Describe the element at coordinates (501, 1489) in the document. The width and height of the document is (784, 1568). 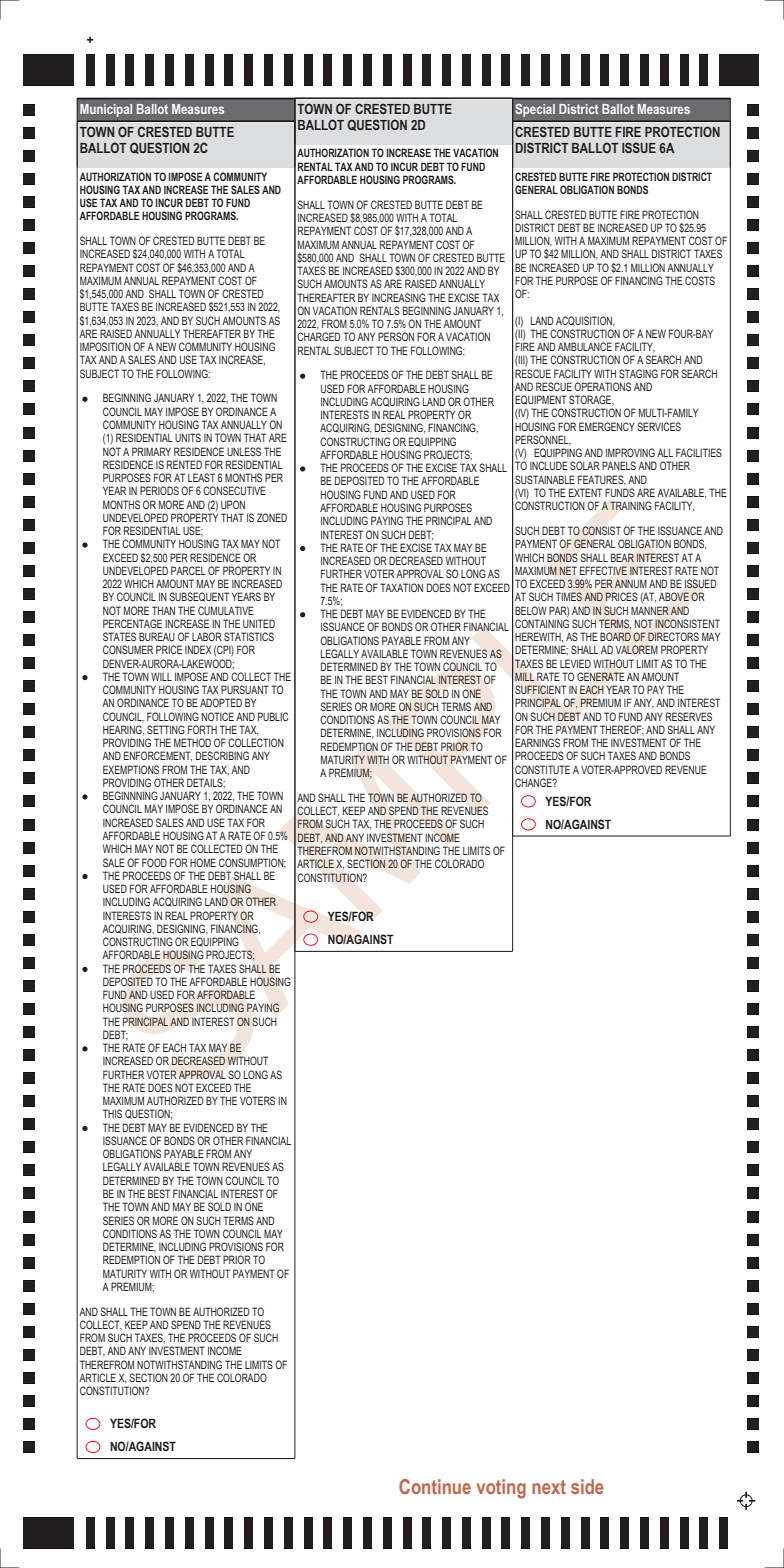
I see `voting` at that location.
